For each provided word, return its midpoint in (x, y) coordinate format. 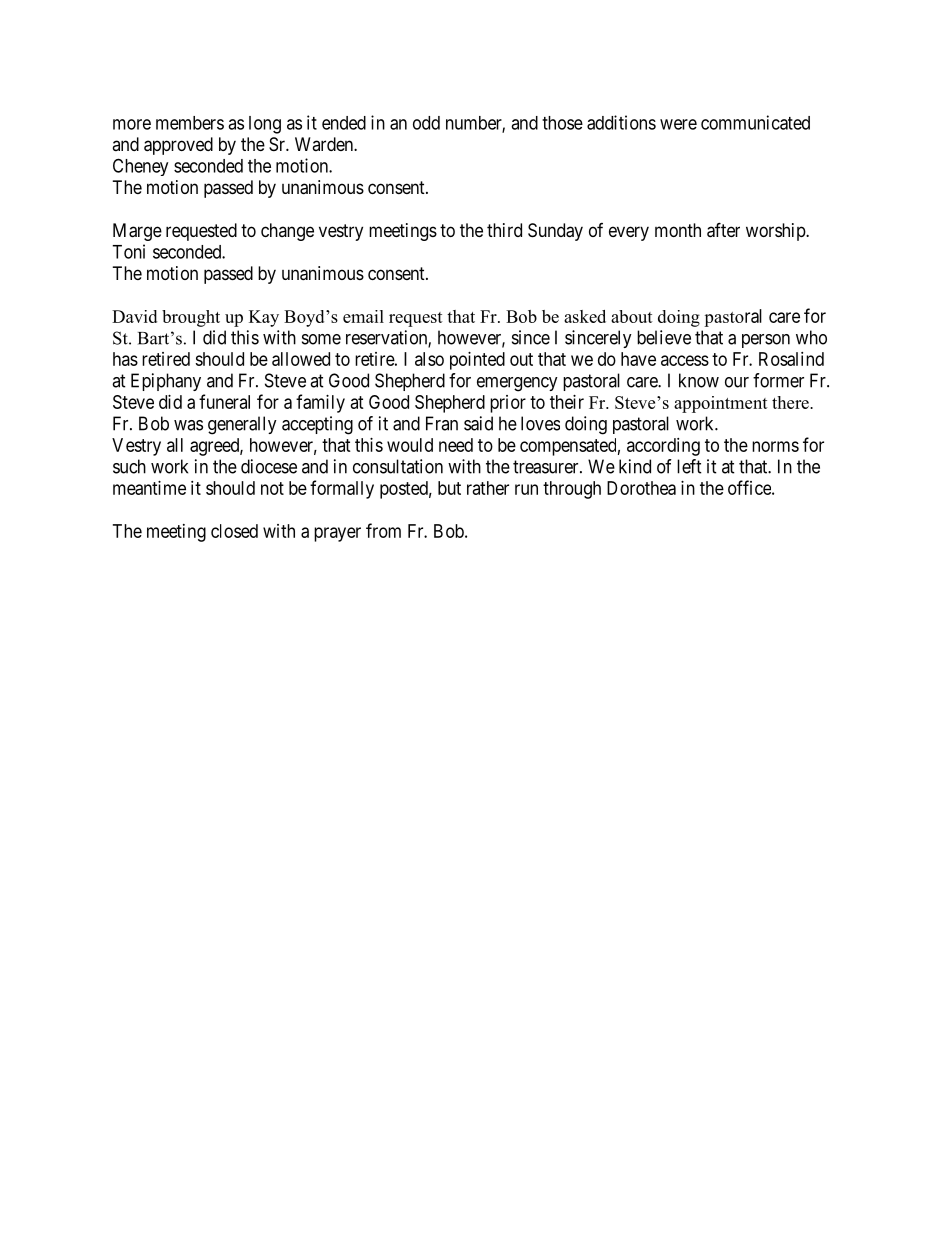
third (504, 230)
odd (426, 123)
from (383, 530)
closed (234, 531)
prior (508, 404)
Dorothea (641, 488)
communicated (755, 122)
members (190, 123)
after (723, 230)
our (737, 382)
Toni (128, 251)
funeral (224, 401)
